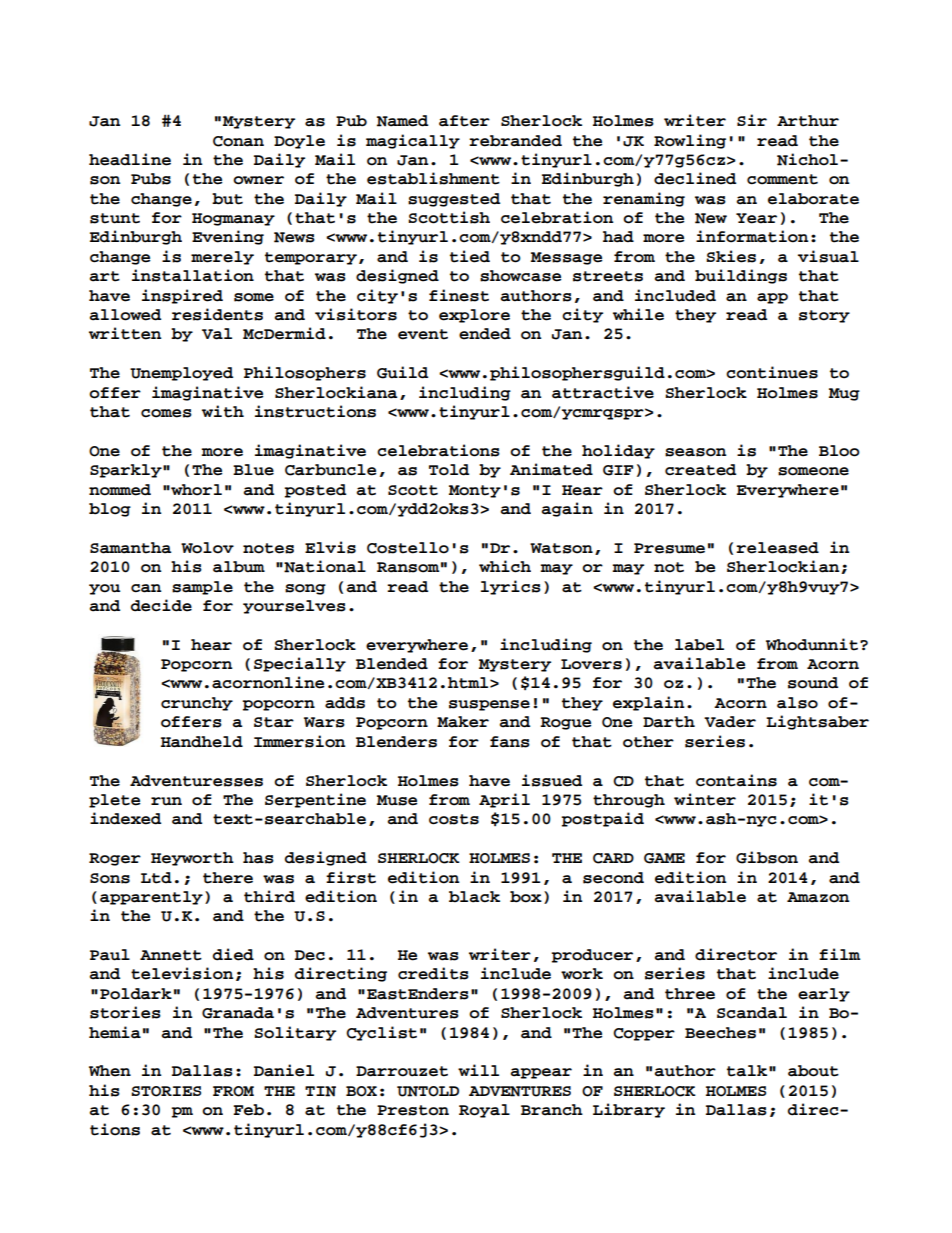 The image size is (952, 1233). Describe the element at coordinates (511, 587) in the document. I see `lyrics` at that location.
